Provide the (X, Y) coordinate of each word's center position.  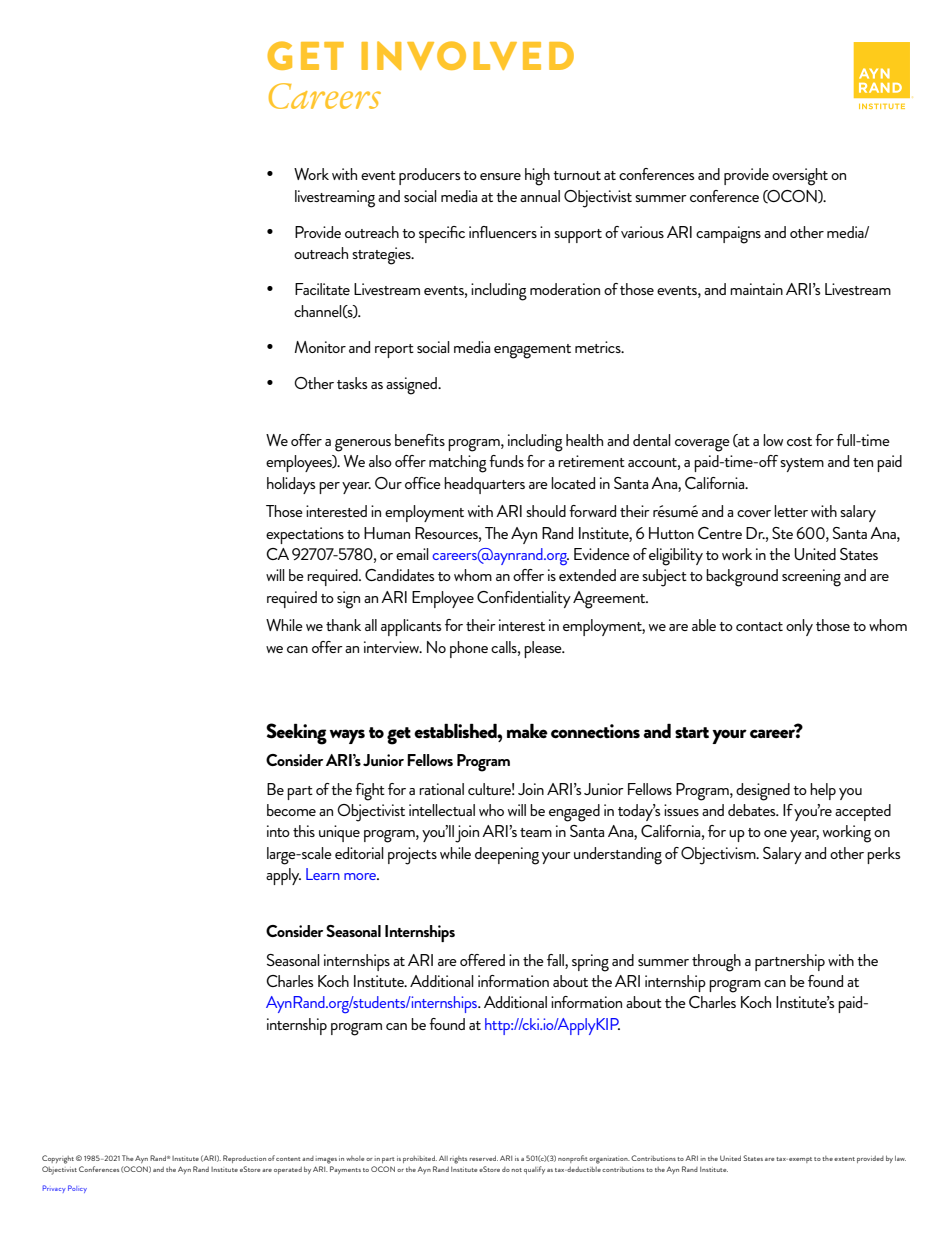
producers (430, 176)
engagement (532, 351)
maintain (756, 289)
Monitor (320, 347)
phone (469, 649)
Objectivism (719, 856)
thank (343, 625)
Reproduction (244, 1159)
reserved (483, 1158)
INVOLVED (467, 55)
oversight (800, 177)
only (799, 627)
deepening (507, 856)
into (278, 831)
